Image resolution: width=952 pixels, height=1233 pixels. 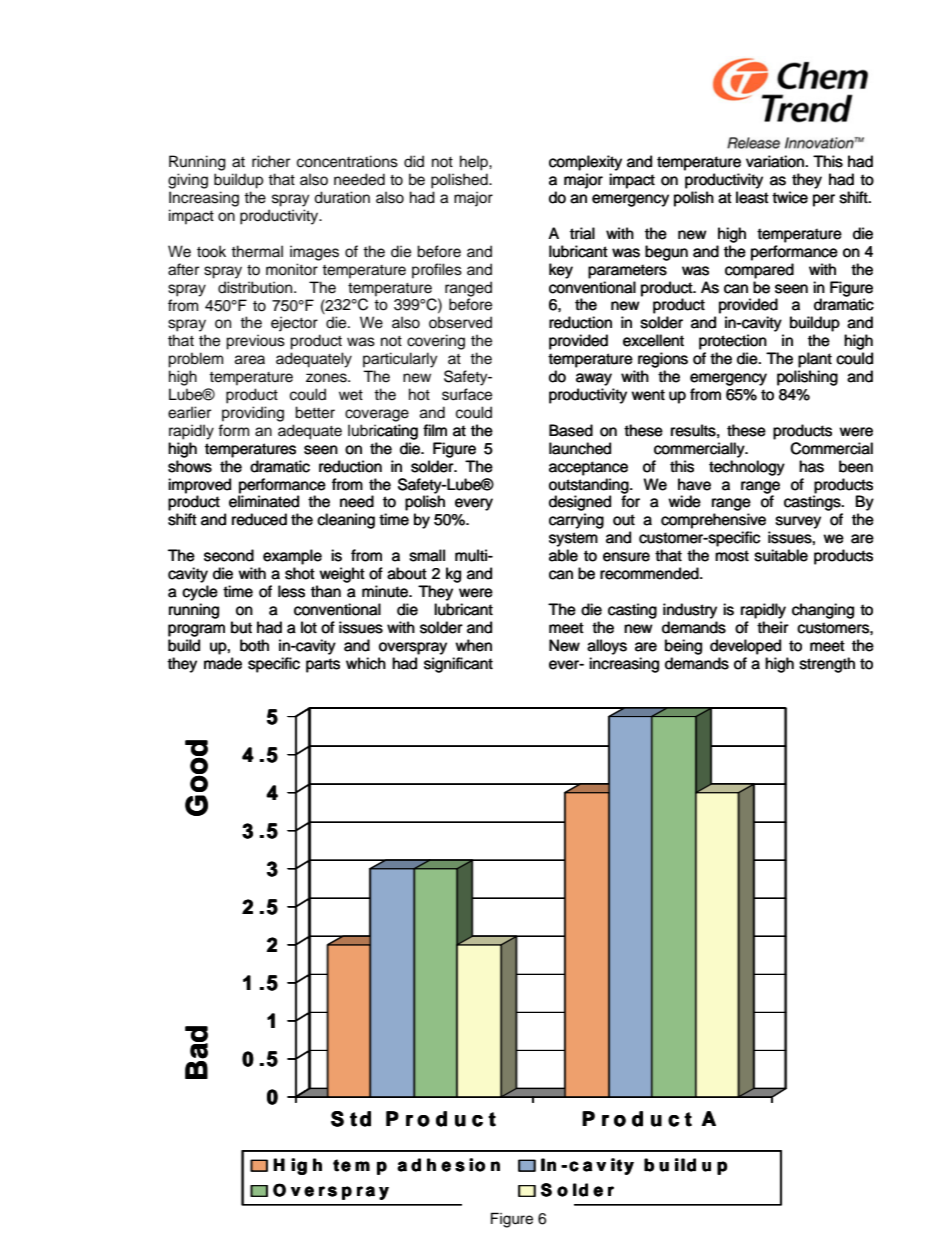 What do you see at coordinates (437, 271) in the screenshot?
I see `profiles` at bounding box center [437, 271].
